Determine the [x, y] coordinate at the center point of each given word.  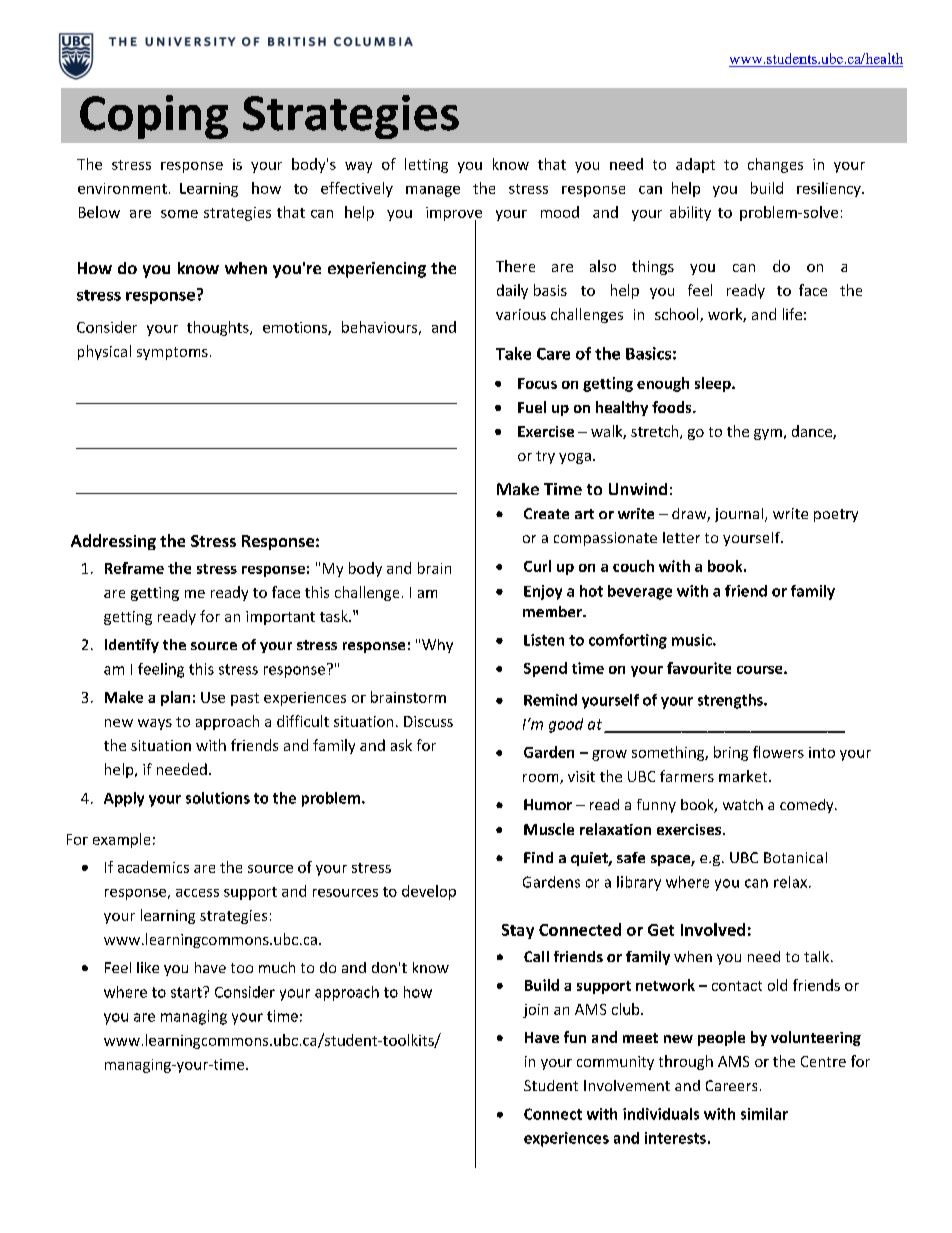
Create [546, 513]
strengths [731, 701]
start [187, 992]
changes [775, 165]
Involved [713, 929]
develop [429, 892]
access [197, 893]
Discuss [428, 721]
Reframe [134, 568]
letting [426, 165]
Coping [154, 117]
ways [155, 724]
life [792, 314]
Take [513, 353]
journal [739, 515]
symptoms [172, 353]
